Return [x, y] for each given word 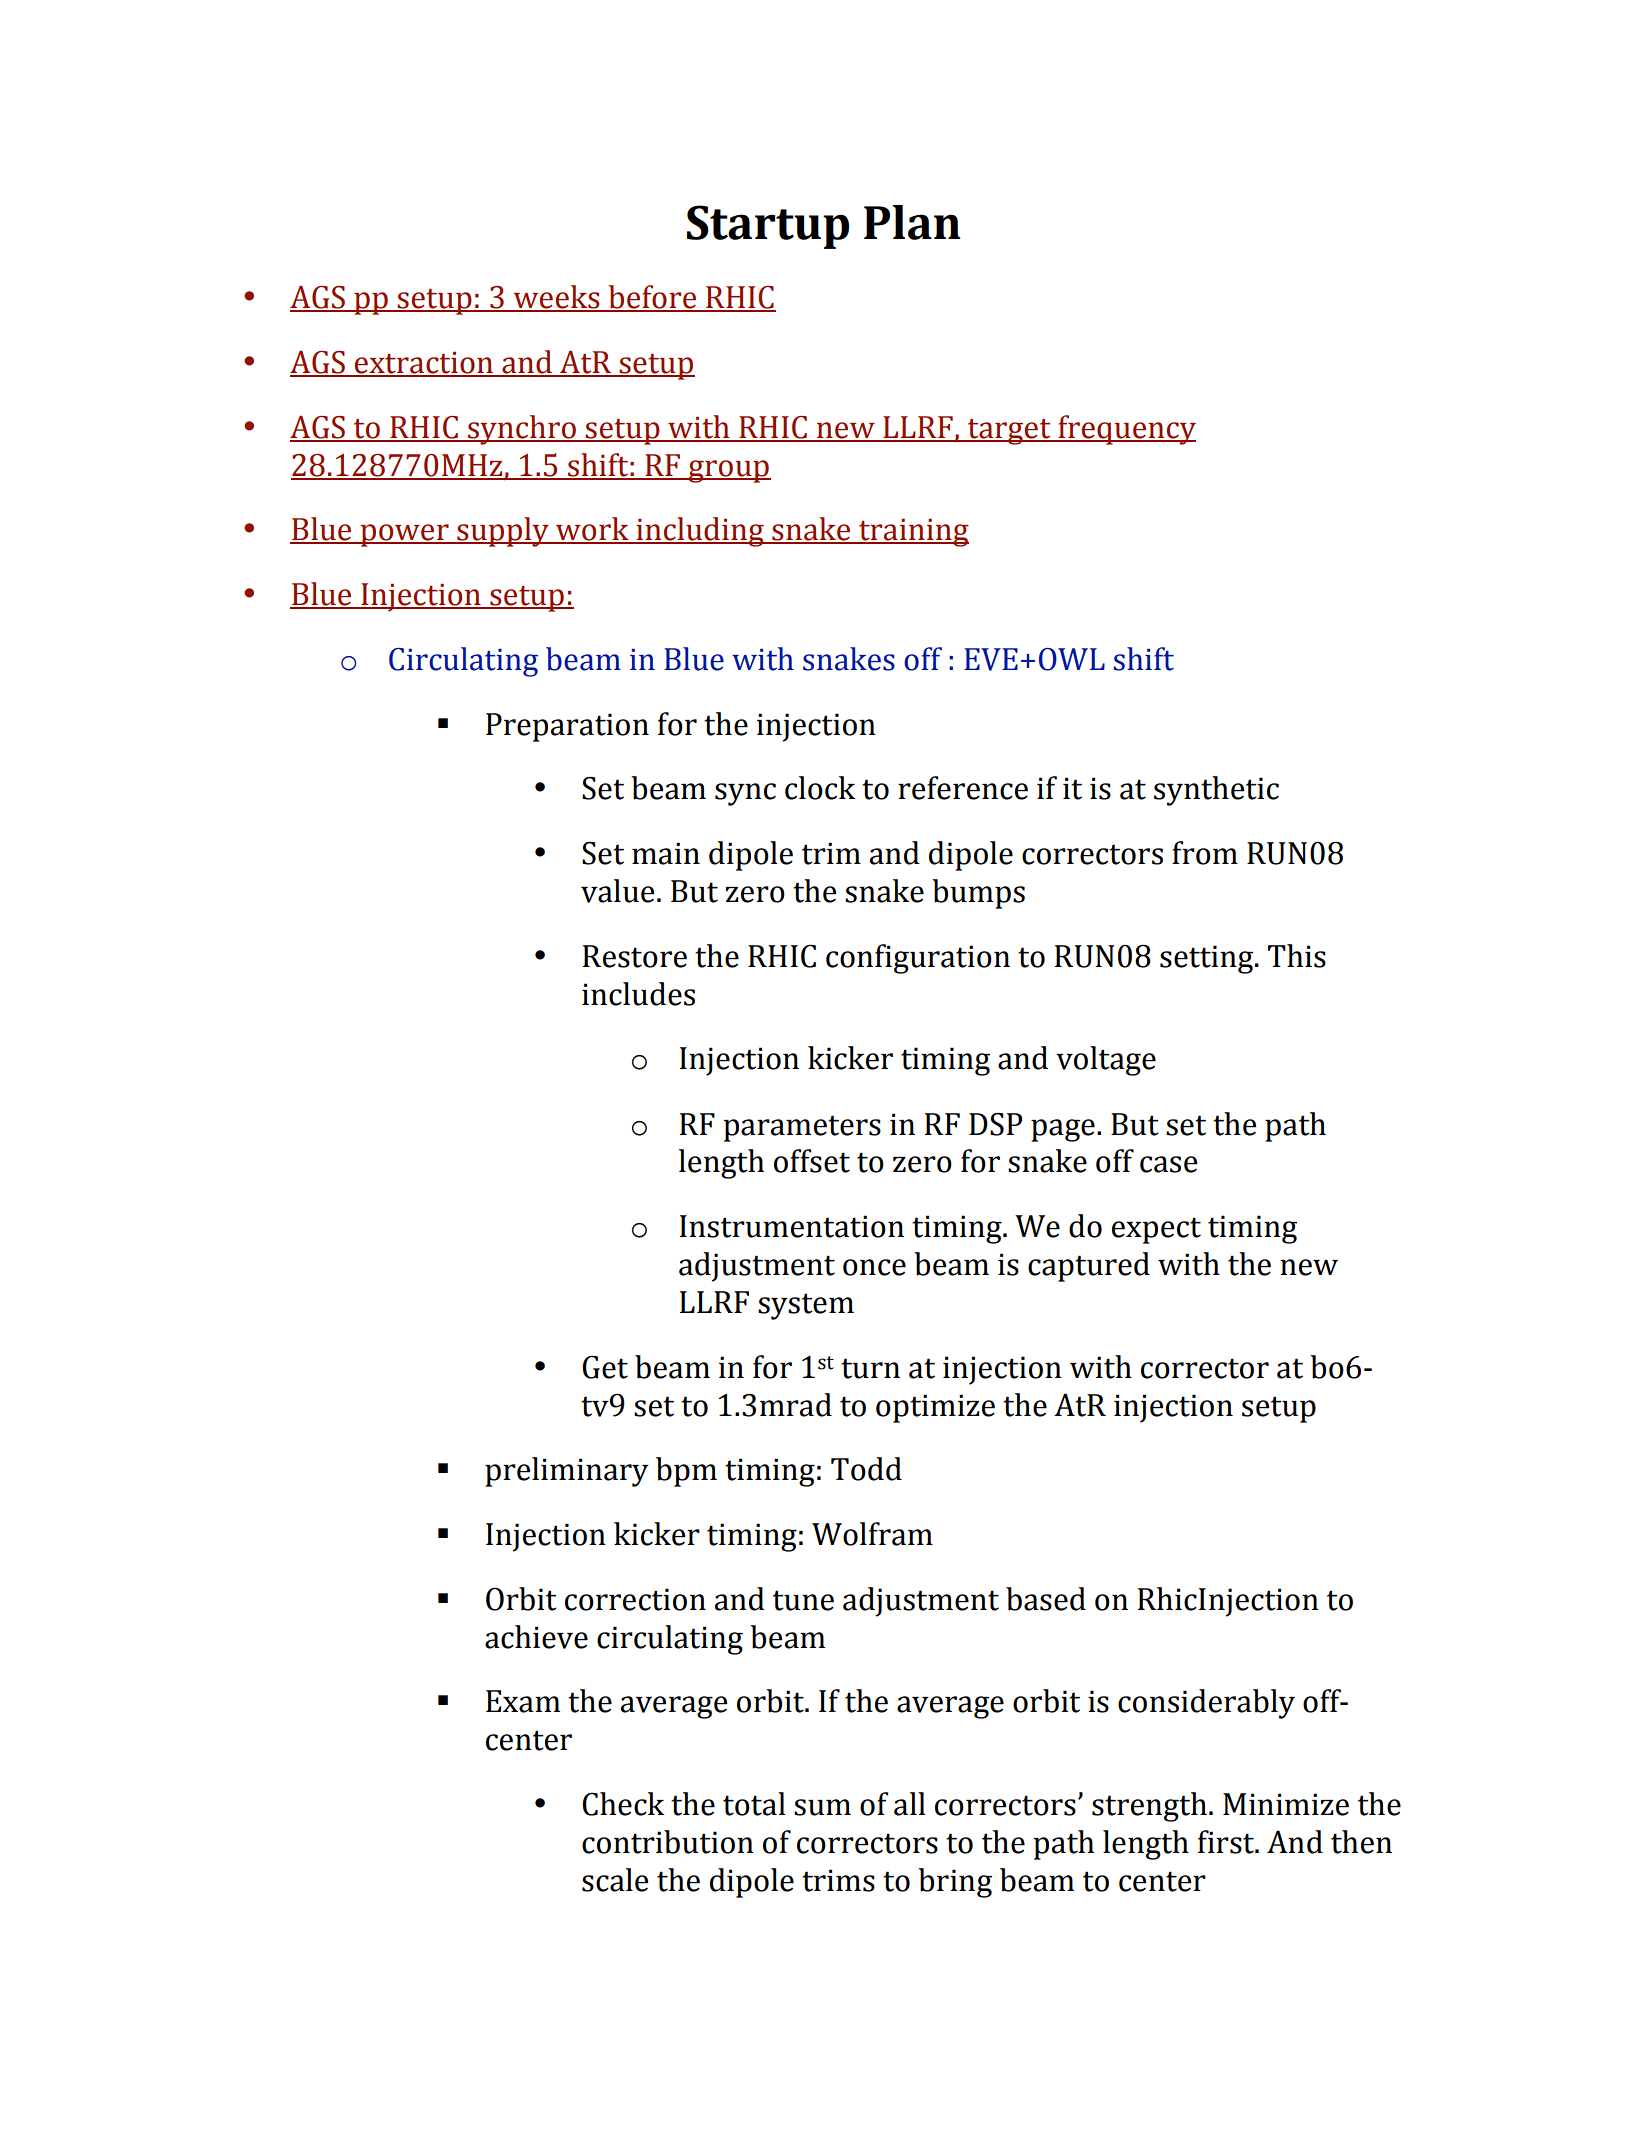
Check [623, 1804]
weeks [557, 298]
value [617, 891]
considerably [1206, 1704]
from [1205, 853]
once [874, 1267]
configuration [918, 959]
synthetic [1216, 791]
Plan [912, 222]
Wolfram [872, 1534]
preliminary [567, 1472]
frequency [1126, 430]
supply [503, 532]
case [1168, 1164]
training [913, 533]
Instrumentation [792, 1226]
